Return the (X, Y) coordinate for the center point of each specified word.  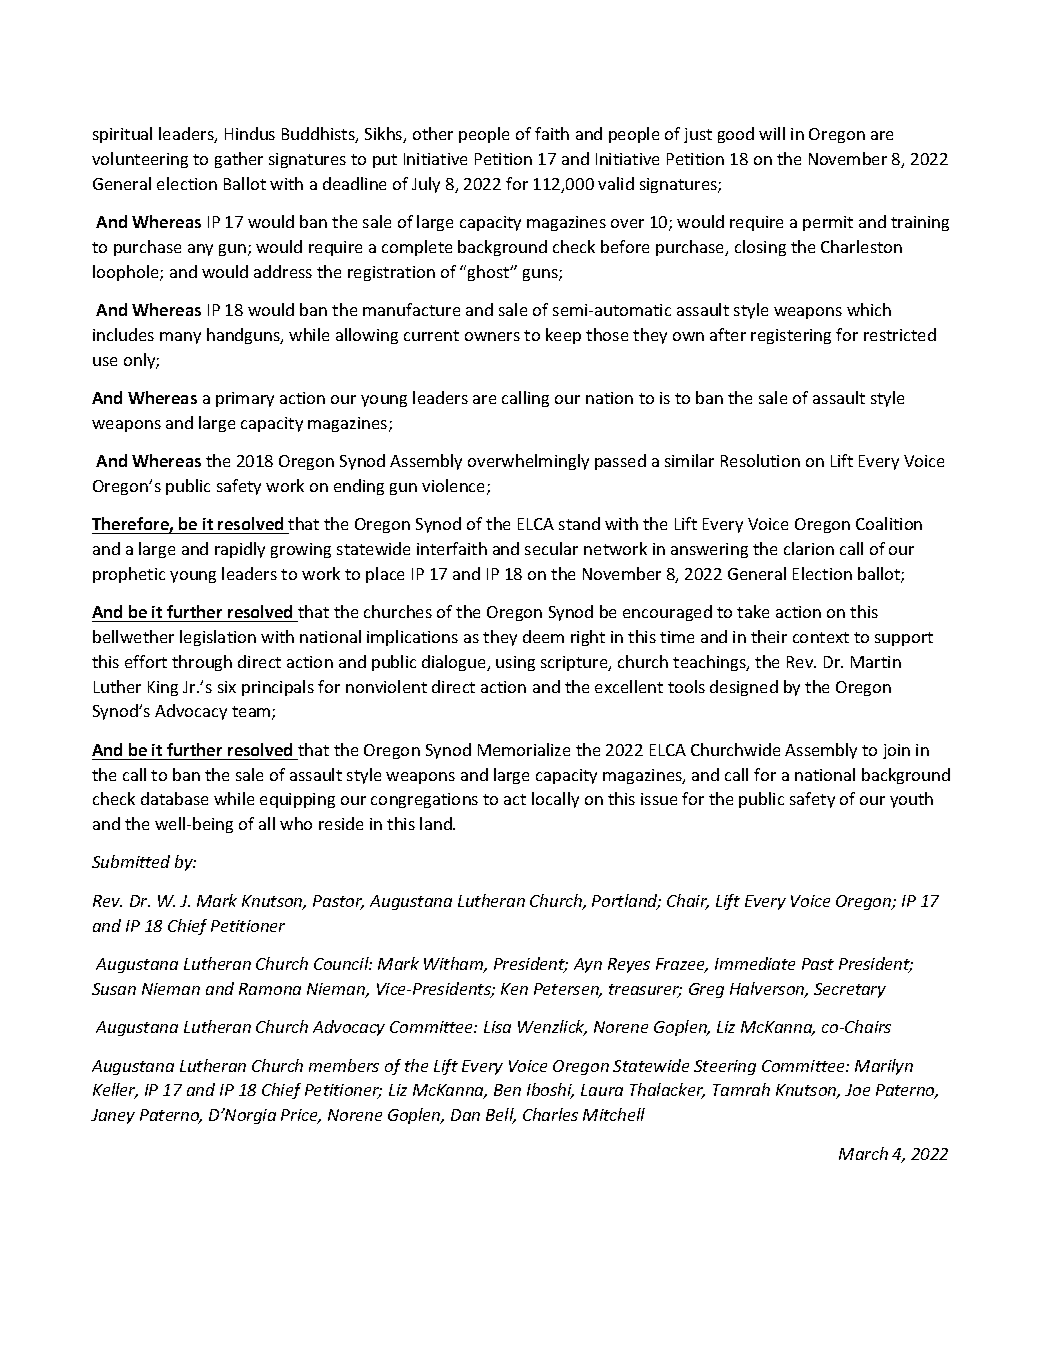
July (426, 185)
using (515, 663)
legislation (218, 638)
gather (239, 160)
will (772, 133)
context (821, 637)
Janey (113, 1116)
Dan (465, 1115)
